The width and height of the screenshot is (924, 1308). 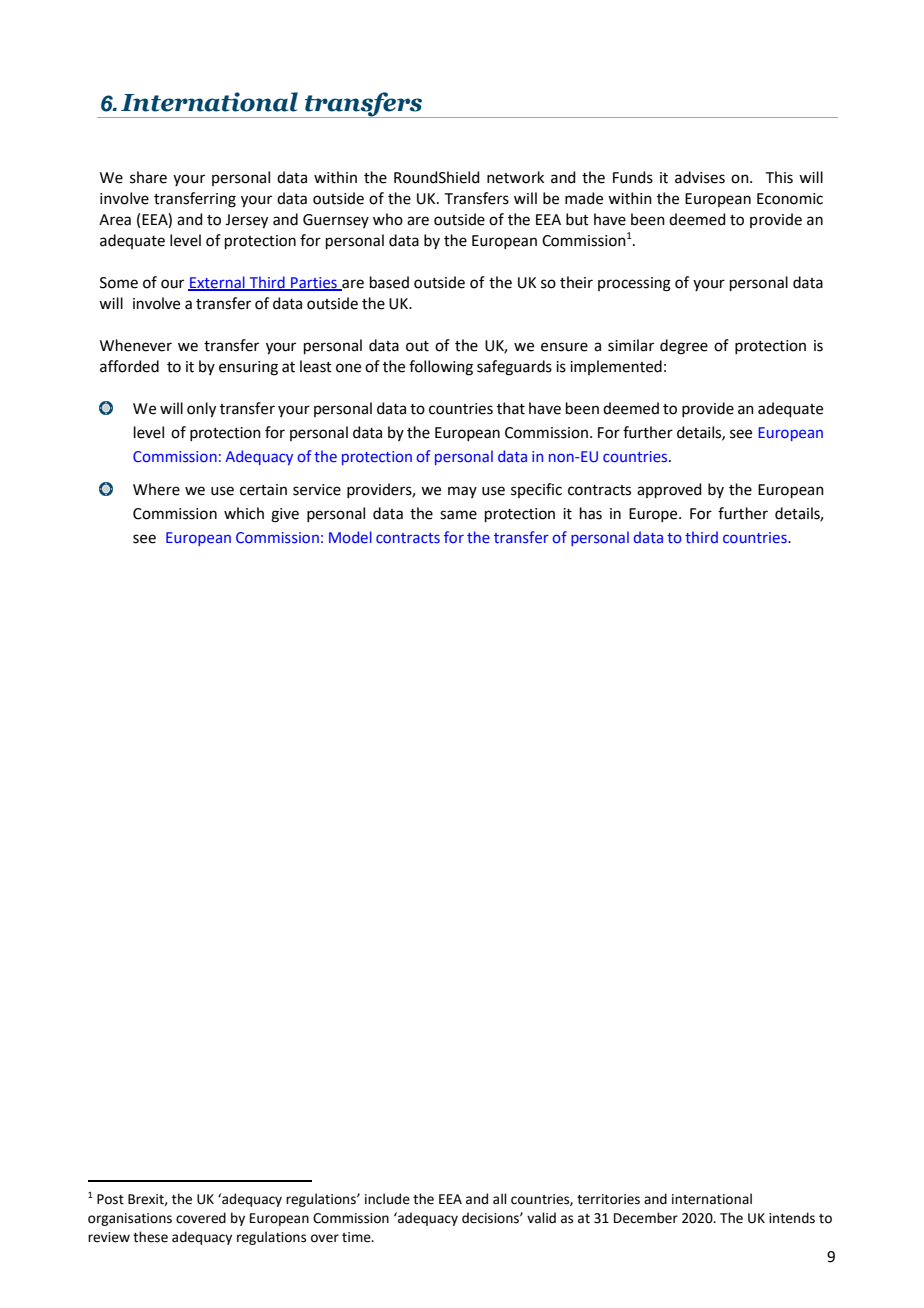 I want to click on approved, so click(x=669, y=490).
